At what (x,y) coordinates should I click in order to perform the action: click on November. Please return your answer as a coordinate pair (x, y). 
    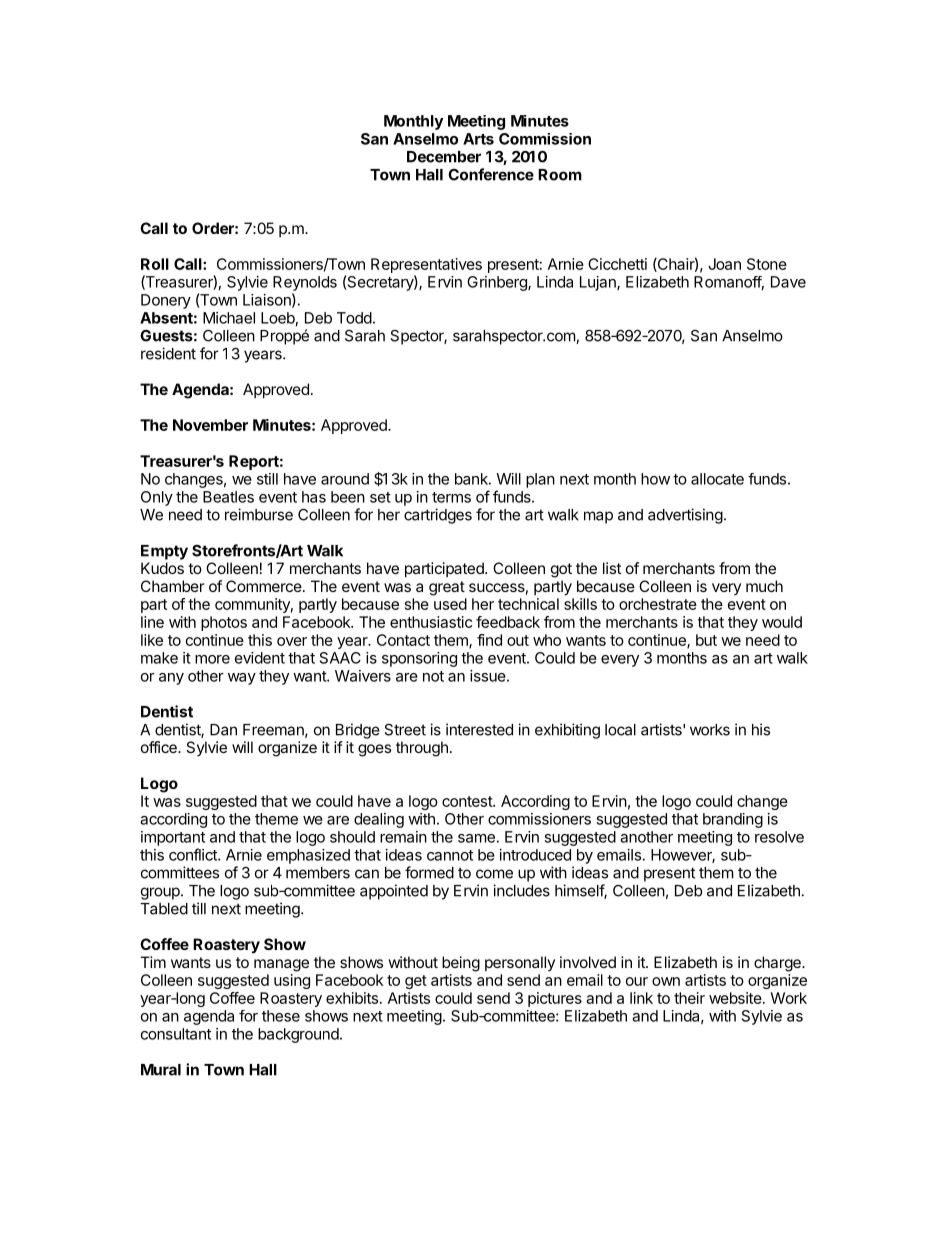
    Looking at the image, I should click on (210, 425).
